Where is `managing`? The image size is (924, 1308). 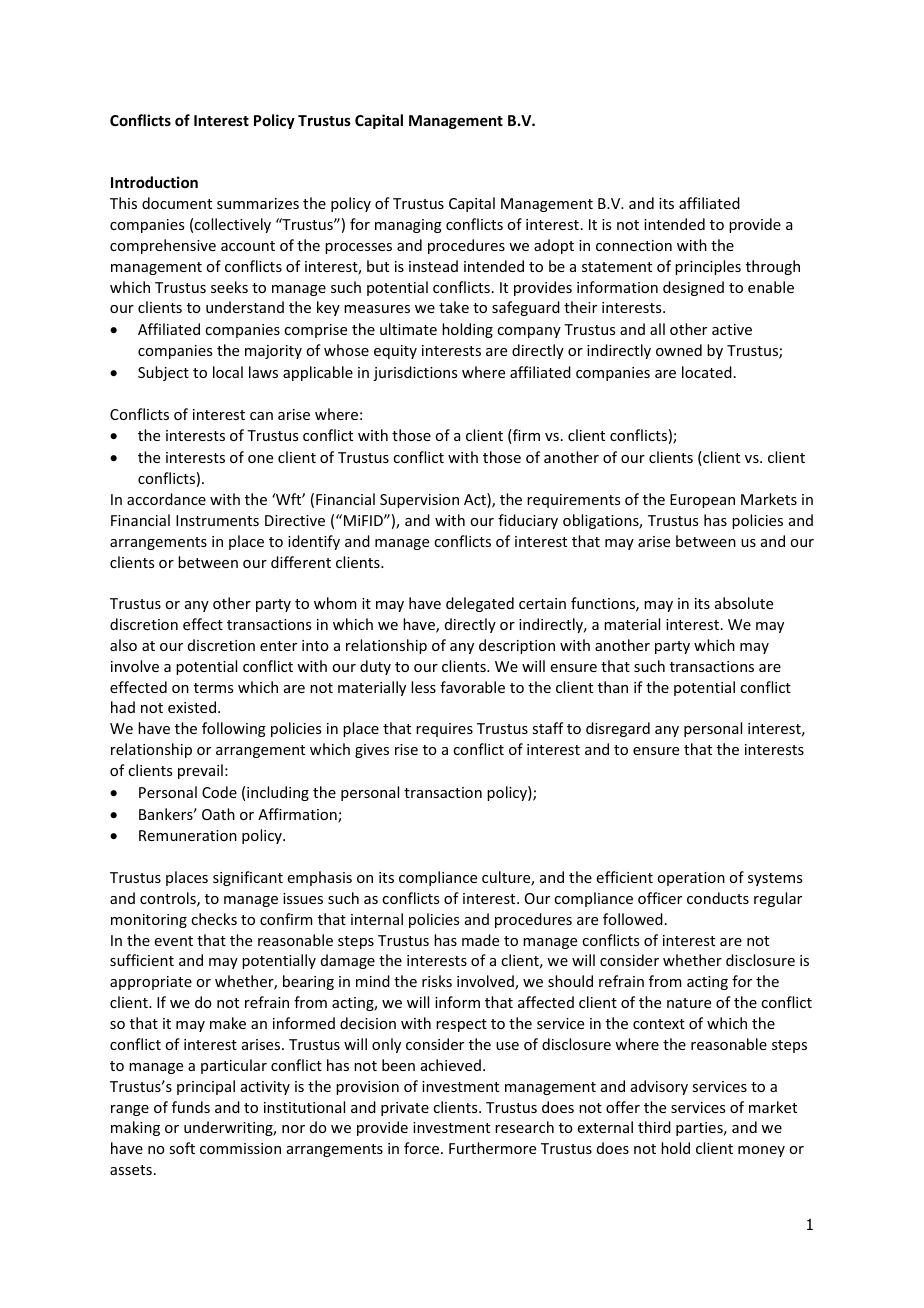
managing is located at coordinates (408, 226).
